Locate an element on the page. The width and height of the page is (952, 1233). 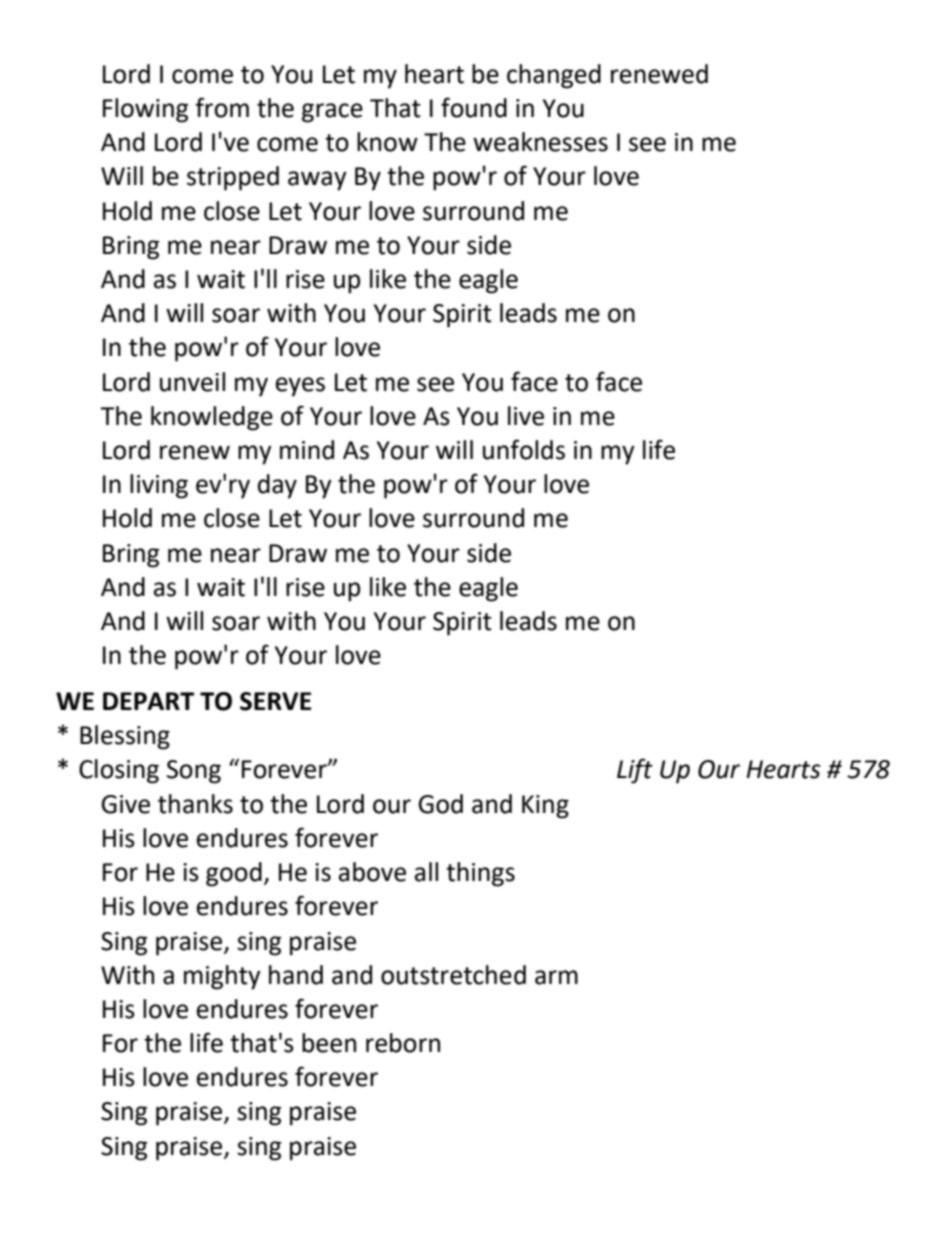
day is located at coordinates (277, 486).
